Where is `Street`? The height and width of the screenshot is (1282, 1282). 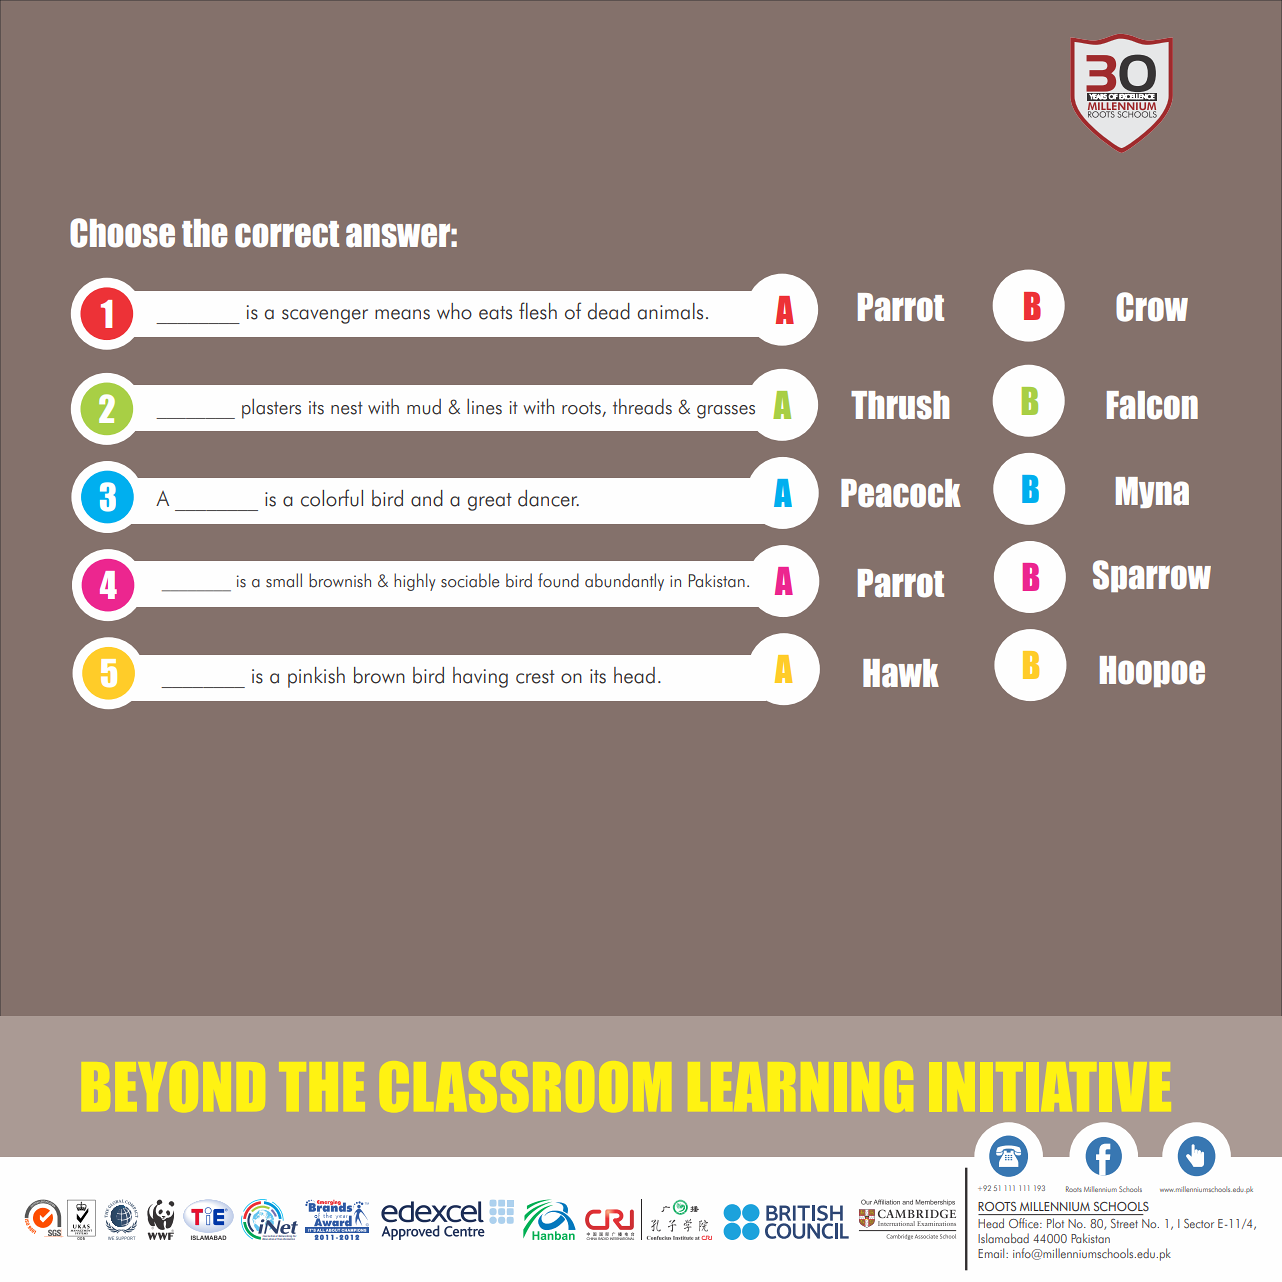
Street is located at coordinates (1124, 1223).
